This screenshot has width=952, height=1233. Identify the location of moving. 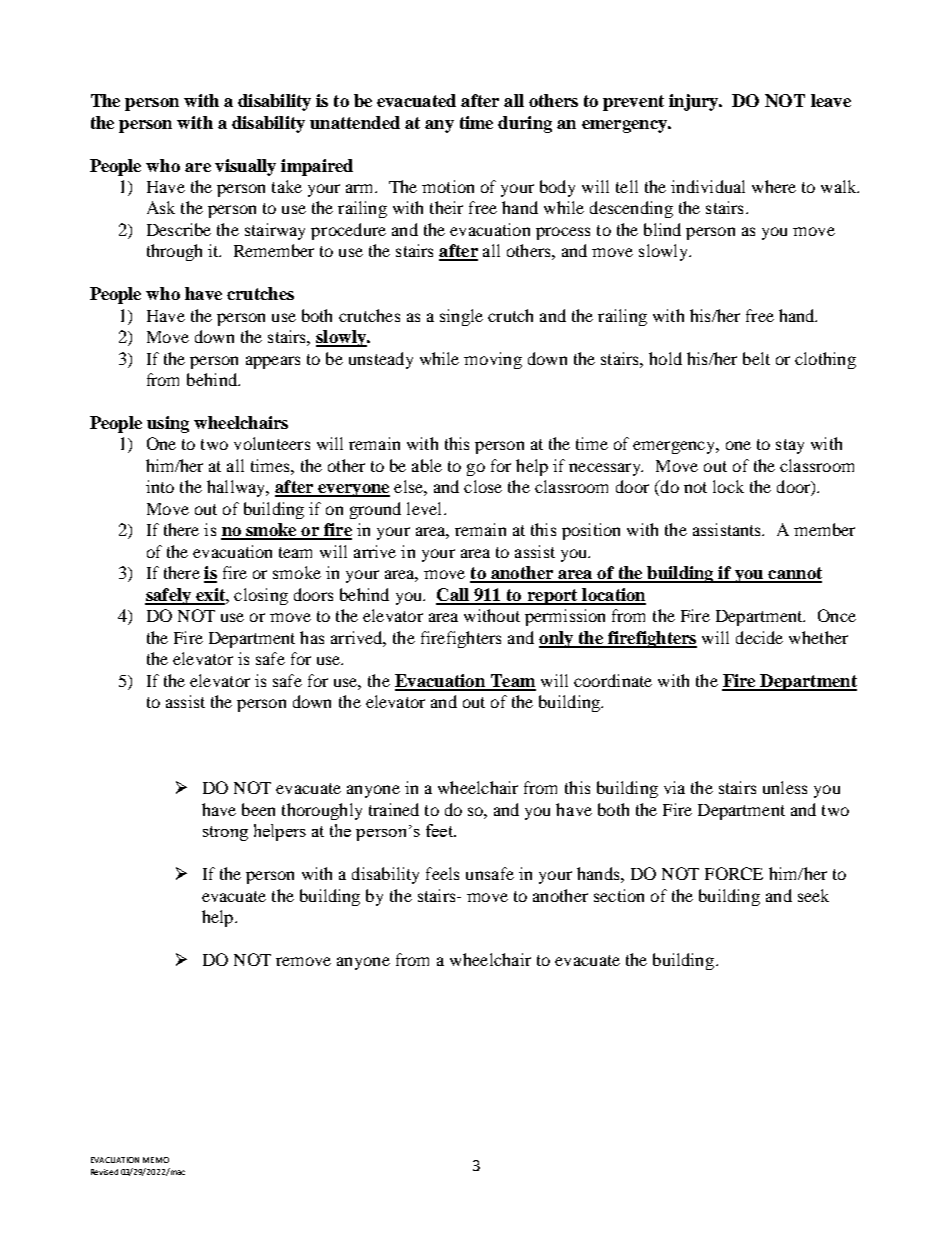
(493, 360).
